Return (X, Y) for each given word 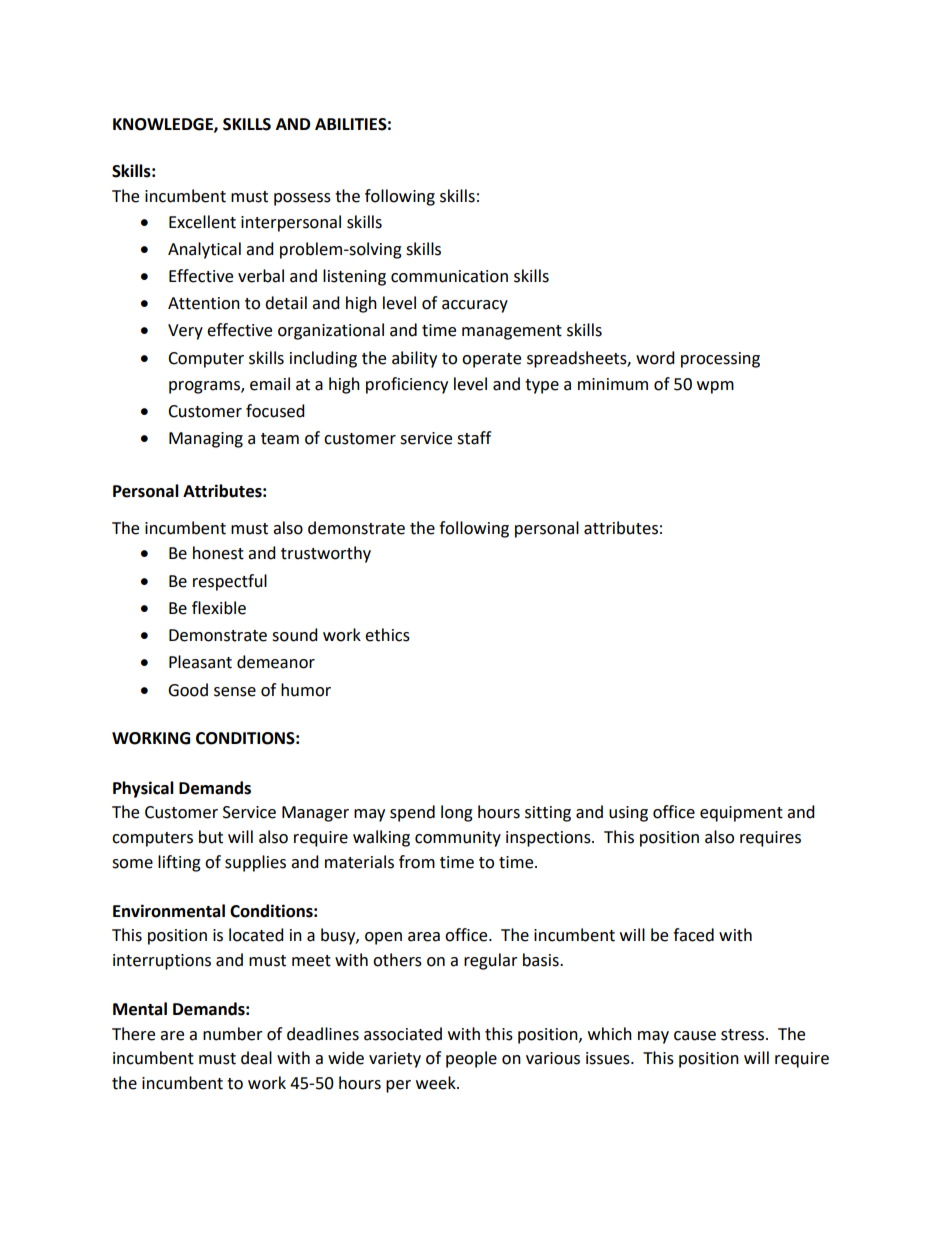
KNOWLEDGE (164, 125)
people (471, 1059)
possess (302, 199)
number (233, 1034)
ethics (387, 635)
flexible (219, 608)
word (655, 358)
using (628, 814)
